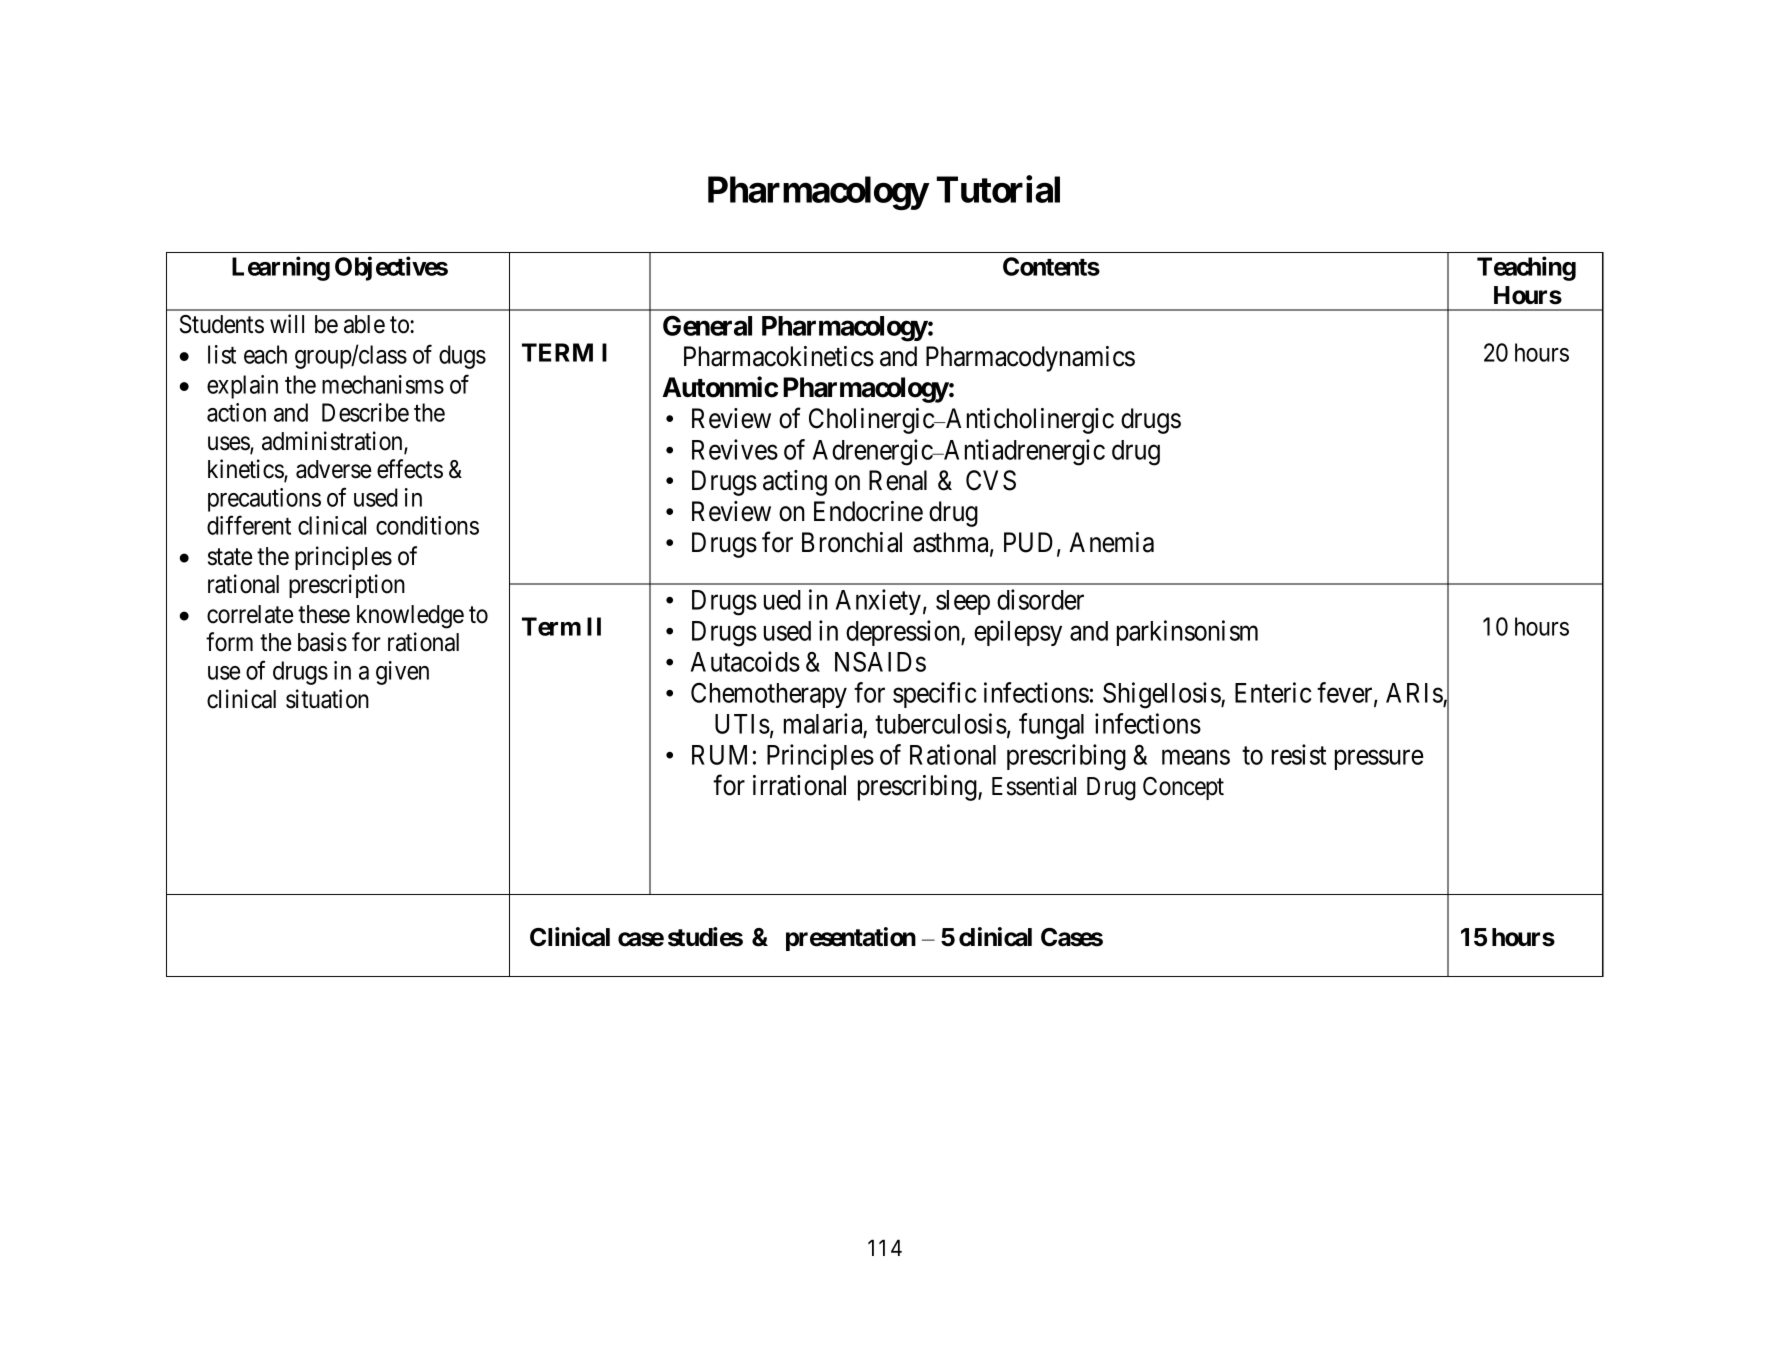  I want to click on Enteric, so click(1273, 692).
